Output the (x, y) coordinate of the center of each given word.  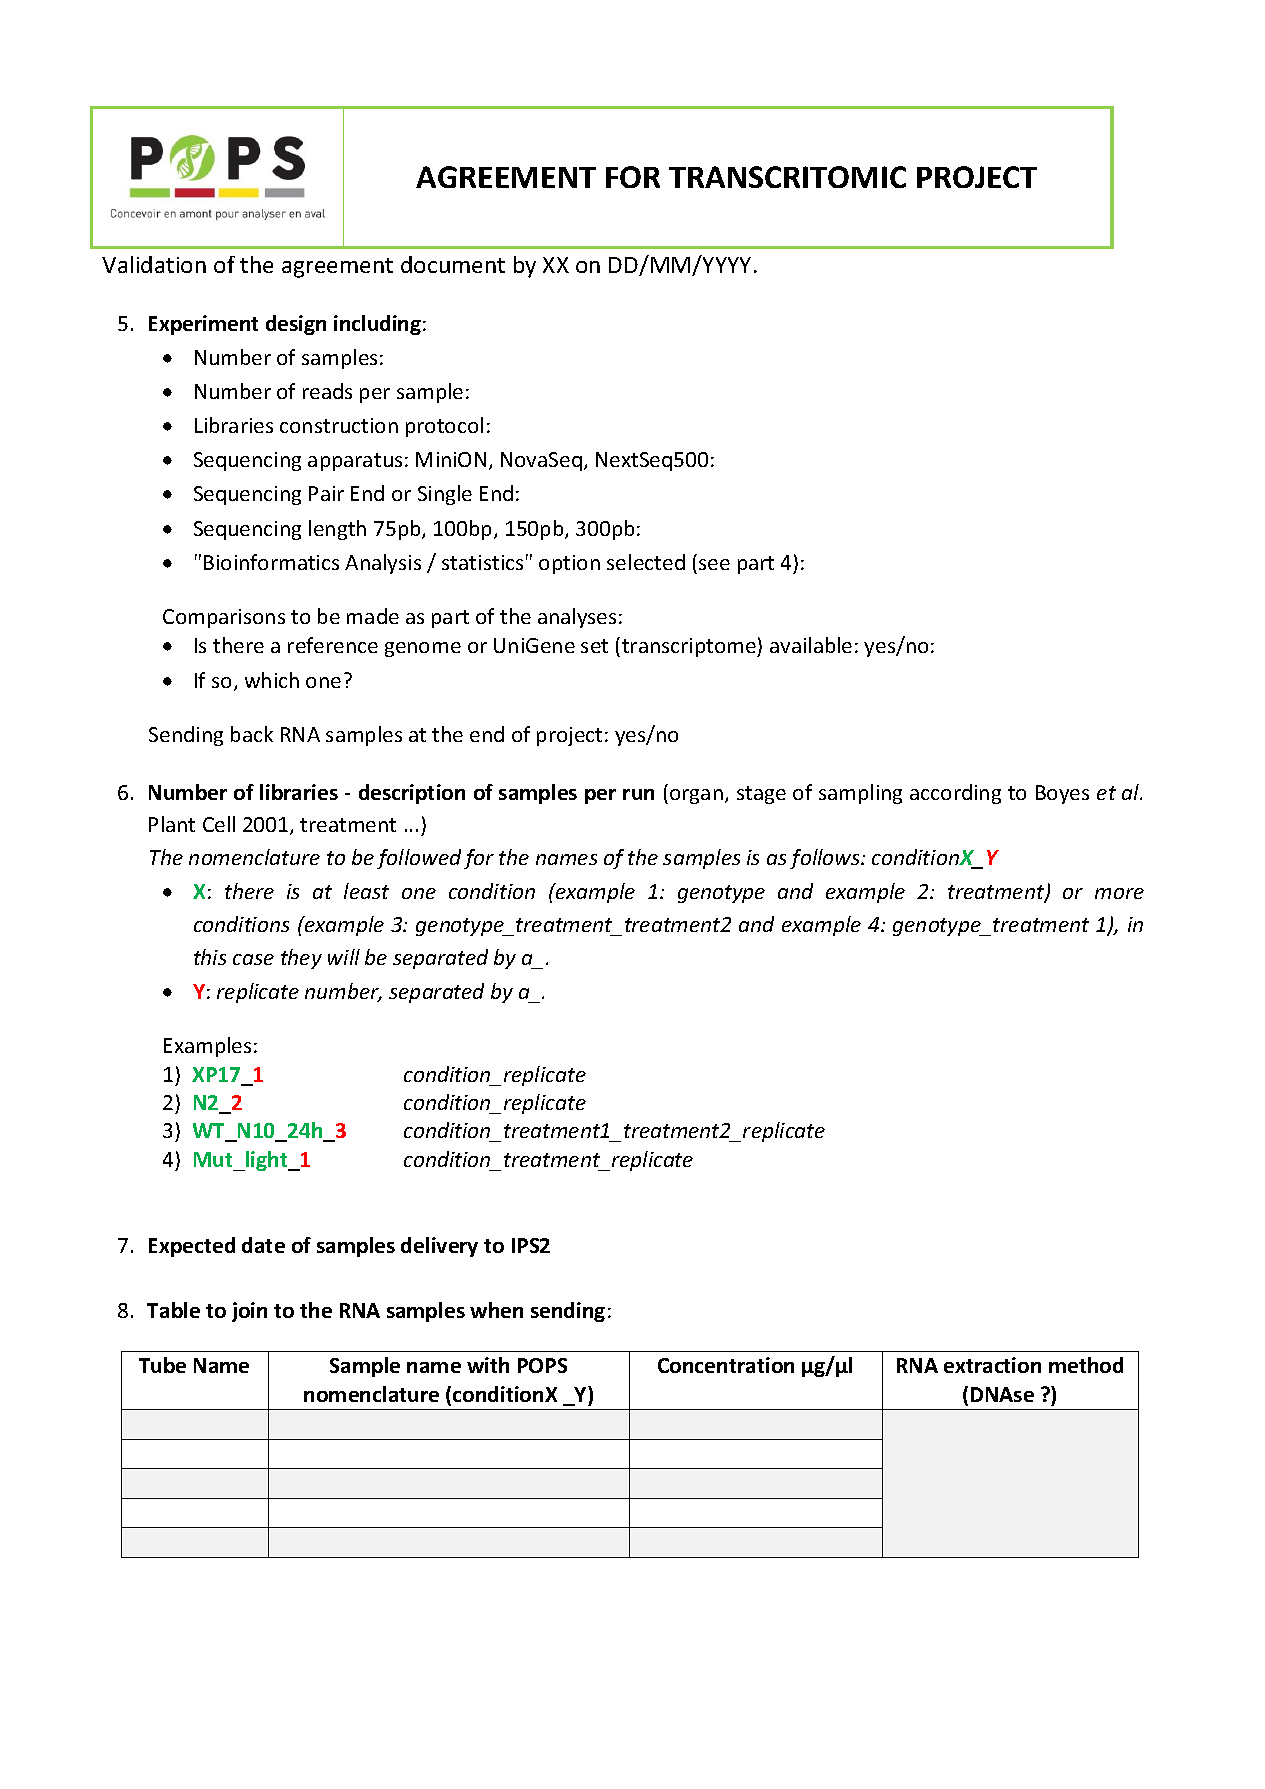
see (714, 564)
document (453, 264)
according (955, 794)
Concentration (726, 1365)
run (638, 794)
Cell (219, 824)
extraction (992, 1365)
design (296, 325)
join (249, 1312)
